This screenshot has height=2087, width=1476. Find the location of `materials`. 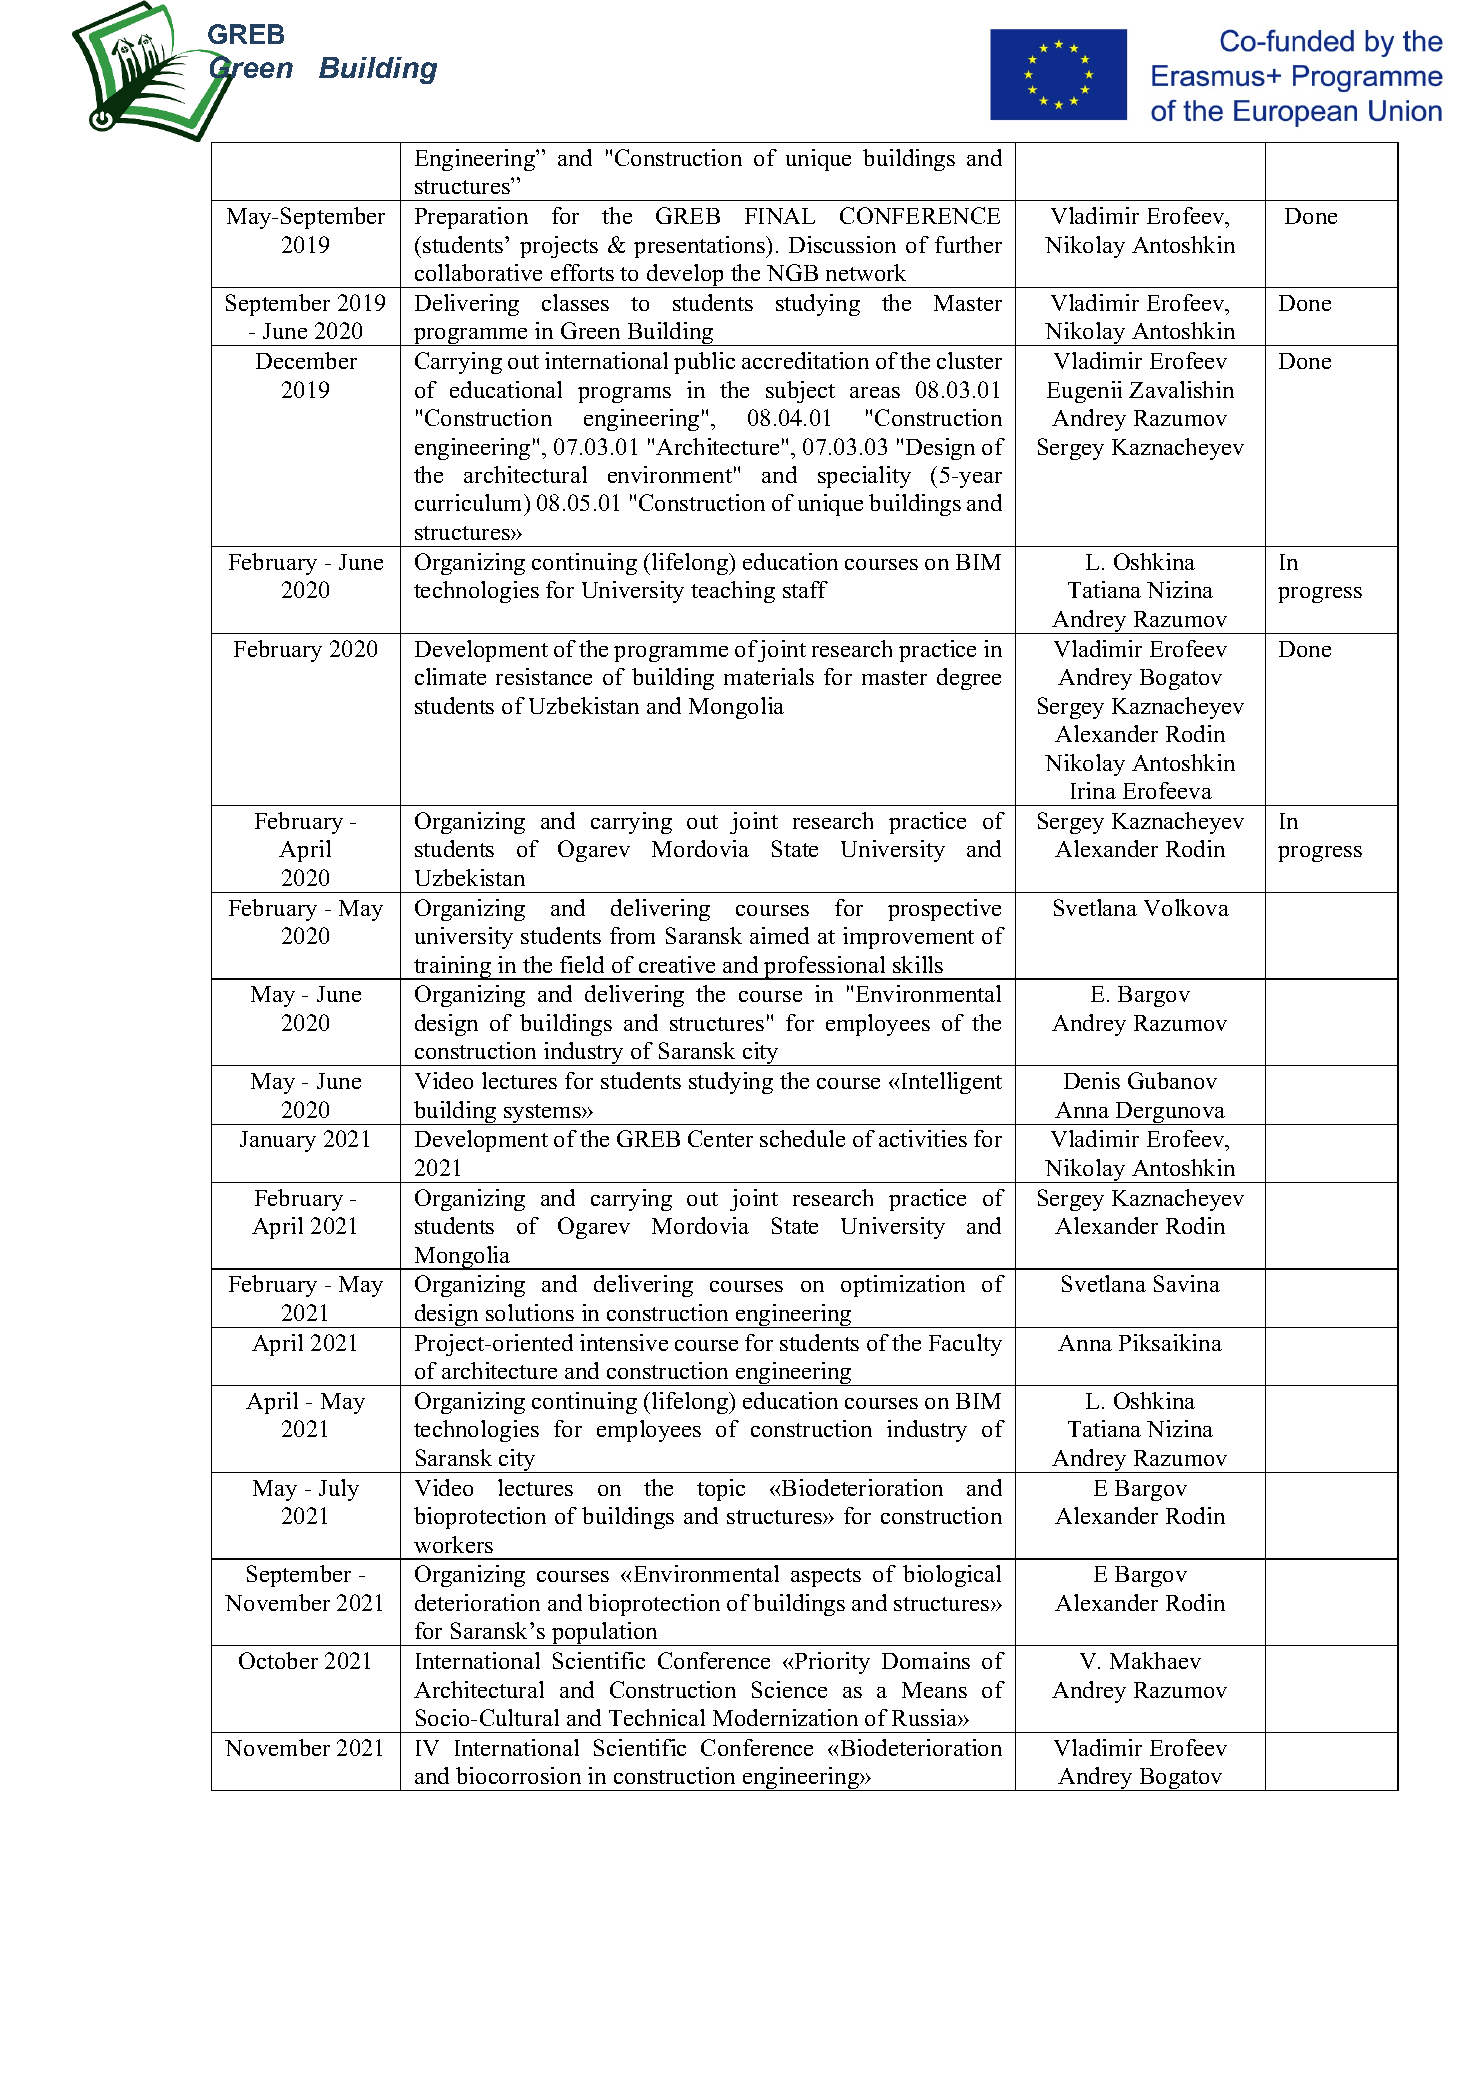

materials is located at coordinates (769, 676).
